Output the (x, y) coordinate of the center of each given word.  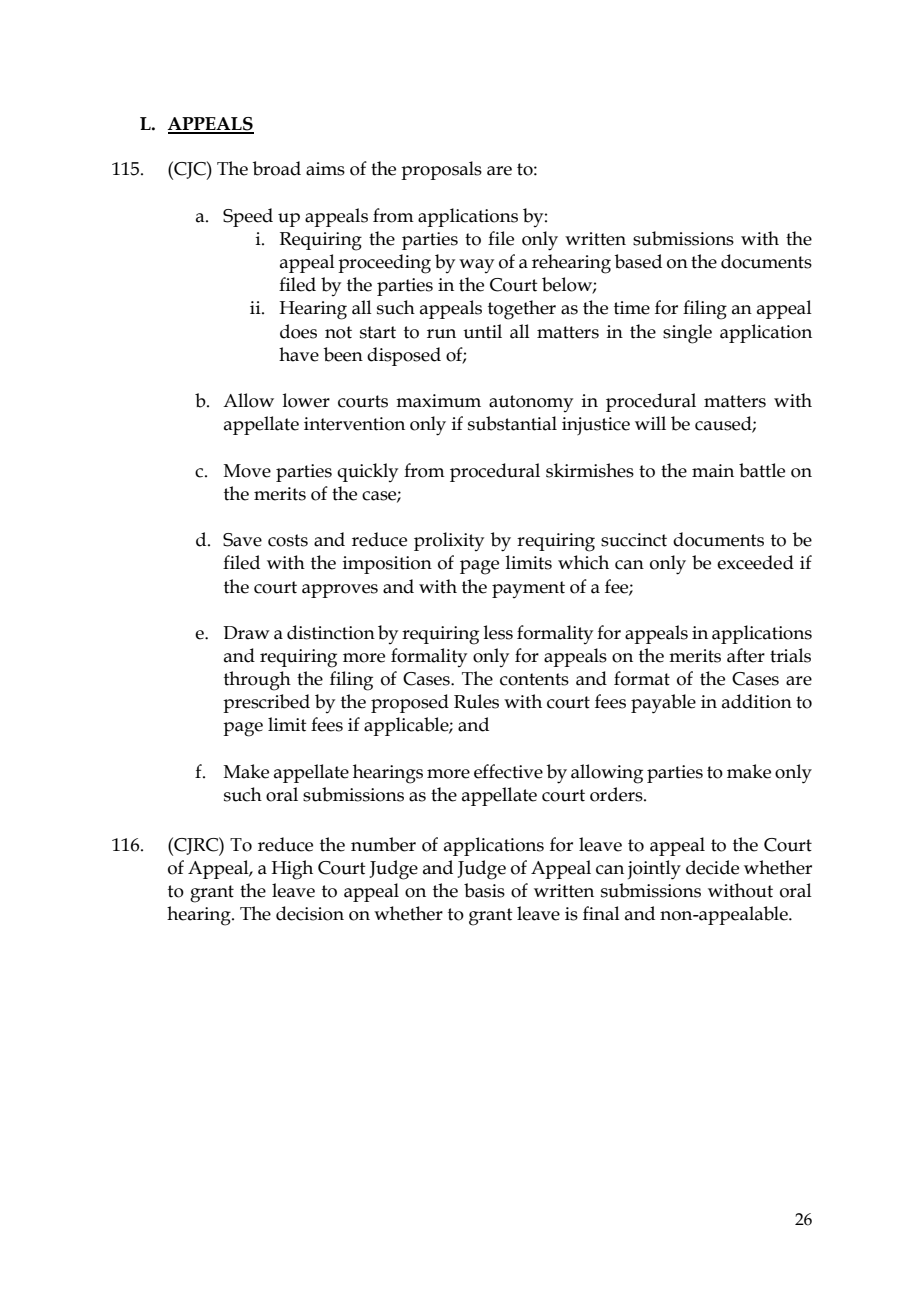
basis (484, 890)
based (638, 261)
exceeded (755, 562)
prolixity (449, 541)
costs (288, 540)
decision (310, 913)
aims (325, 169)
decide (712, 867)
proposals (441, 170)
